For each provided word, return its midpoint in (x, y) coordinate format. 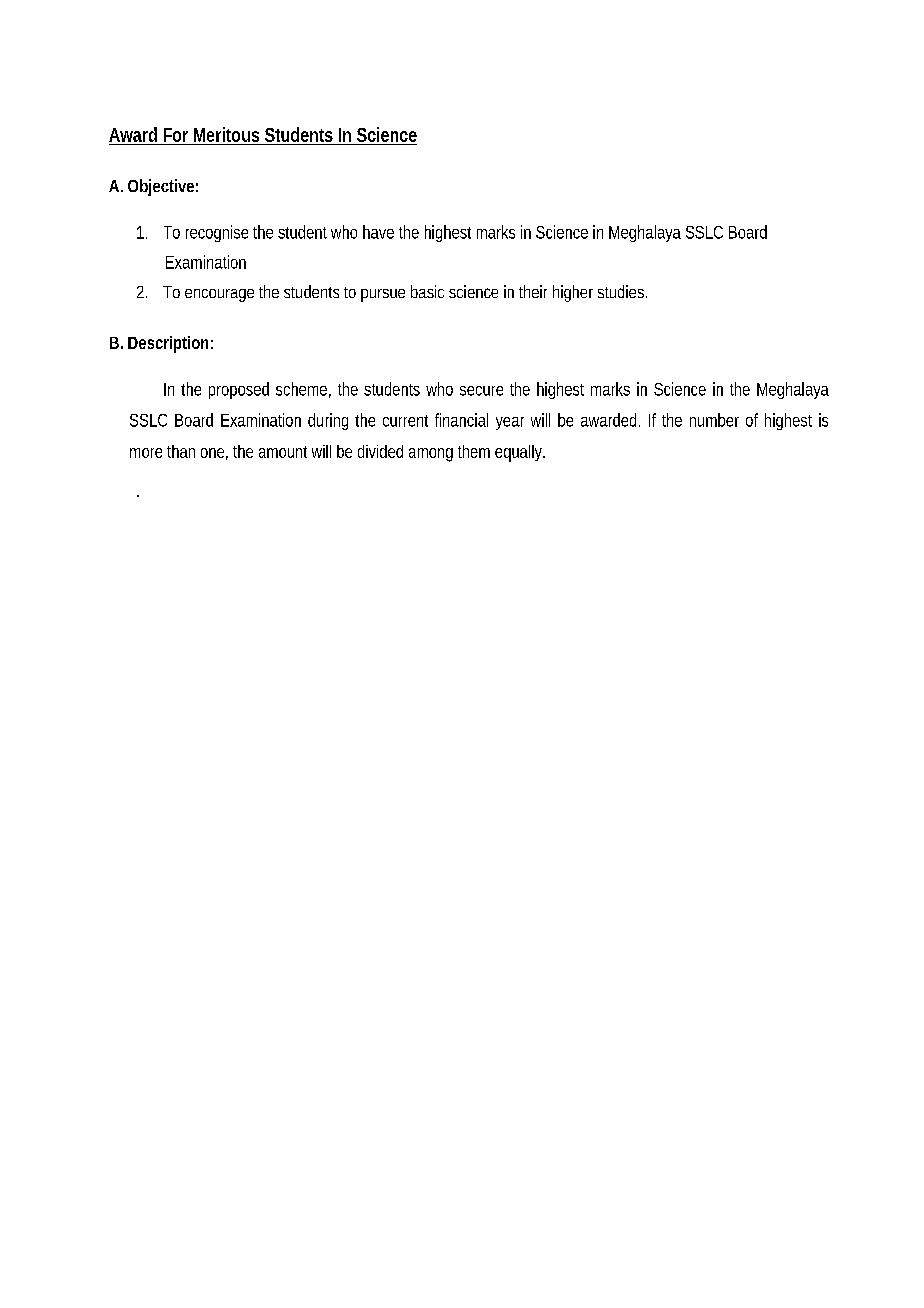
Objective (161, 187)
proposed (239, 390)
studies (621, 291)
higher (573, 293)
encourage (219, 295)
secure (481, 391)
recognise (217, 233)
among (431, 455)
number (714, 420)
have (378, 232)
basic (427, 291)
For (176, 136)
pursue (383, 295)
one (212, 453)
